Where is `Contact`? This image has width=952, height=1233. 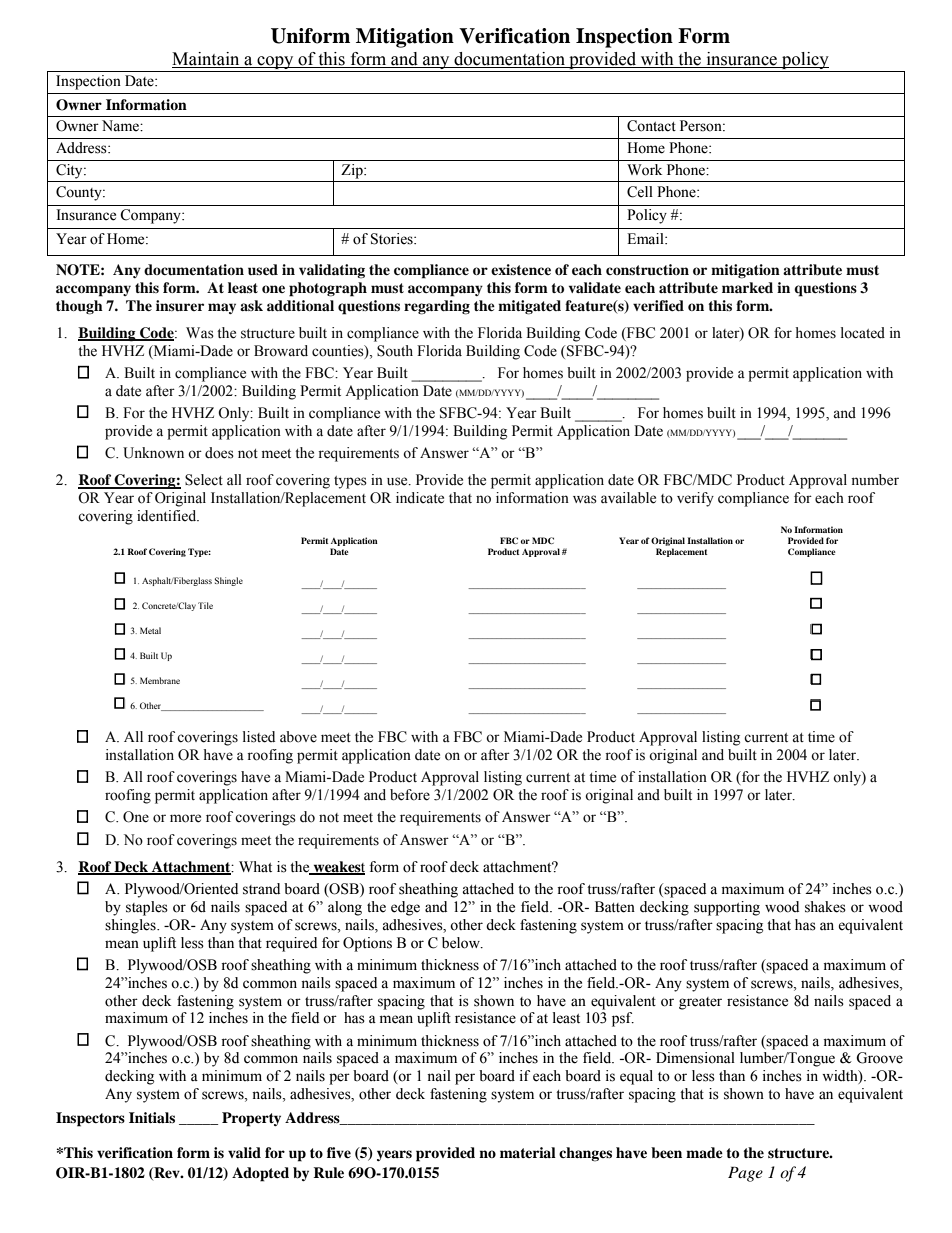 Contact is located at coordinates (651, 126).
